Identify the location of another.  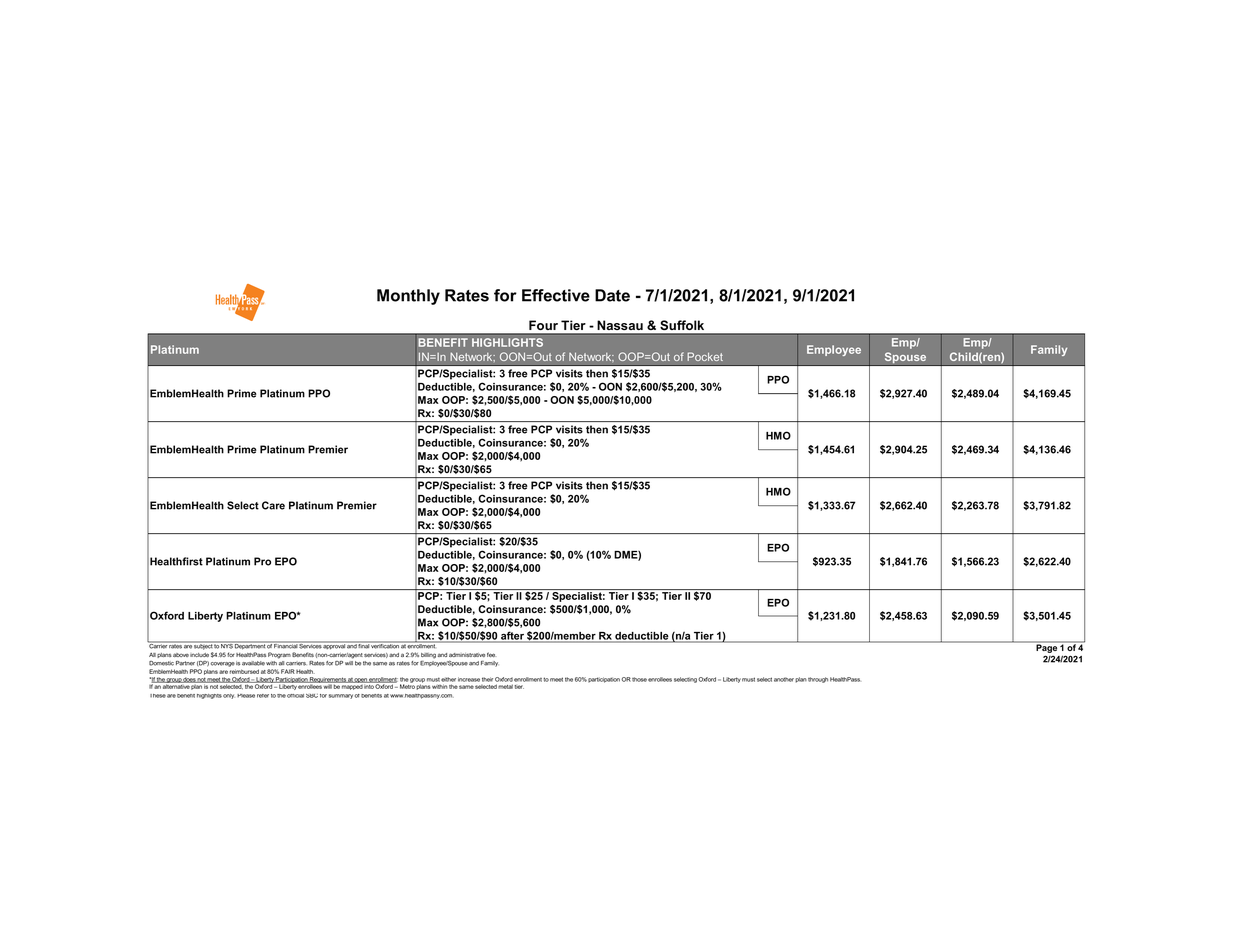
(784, 679).
